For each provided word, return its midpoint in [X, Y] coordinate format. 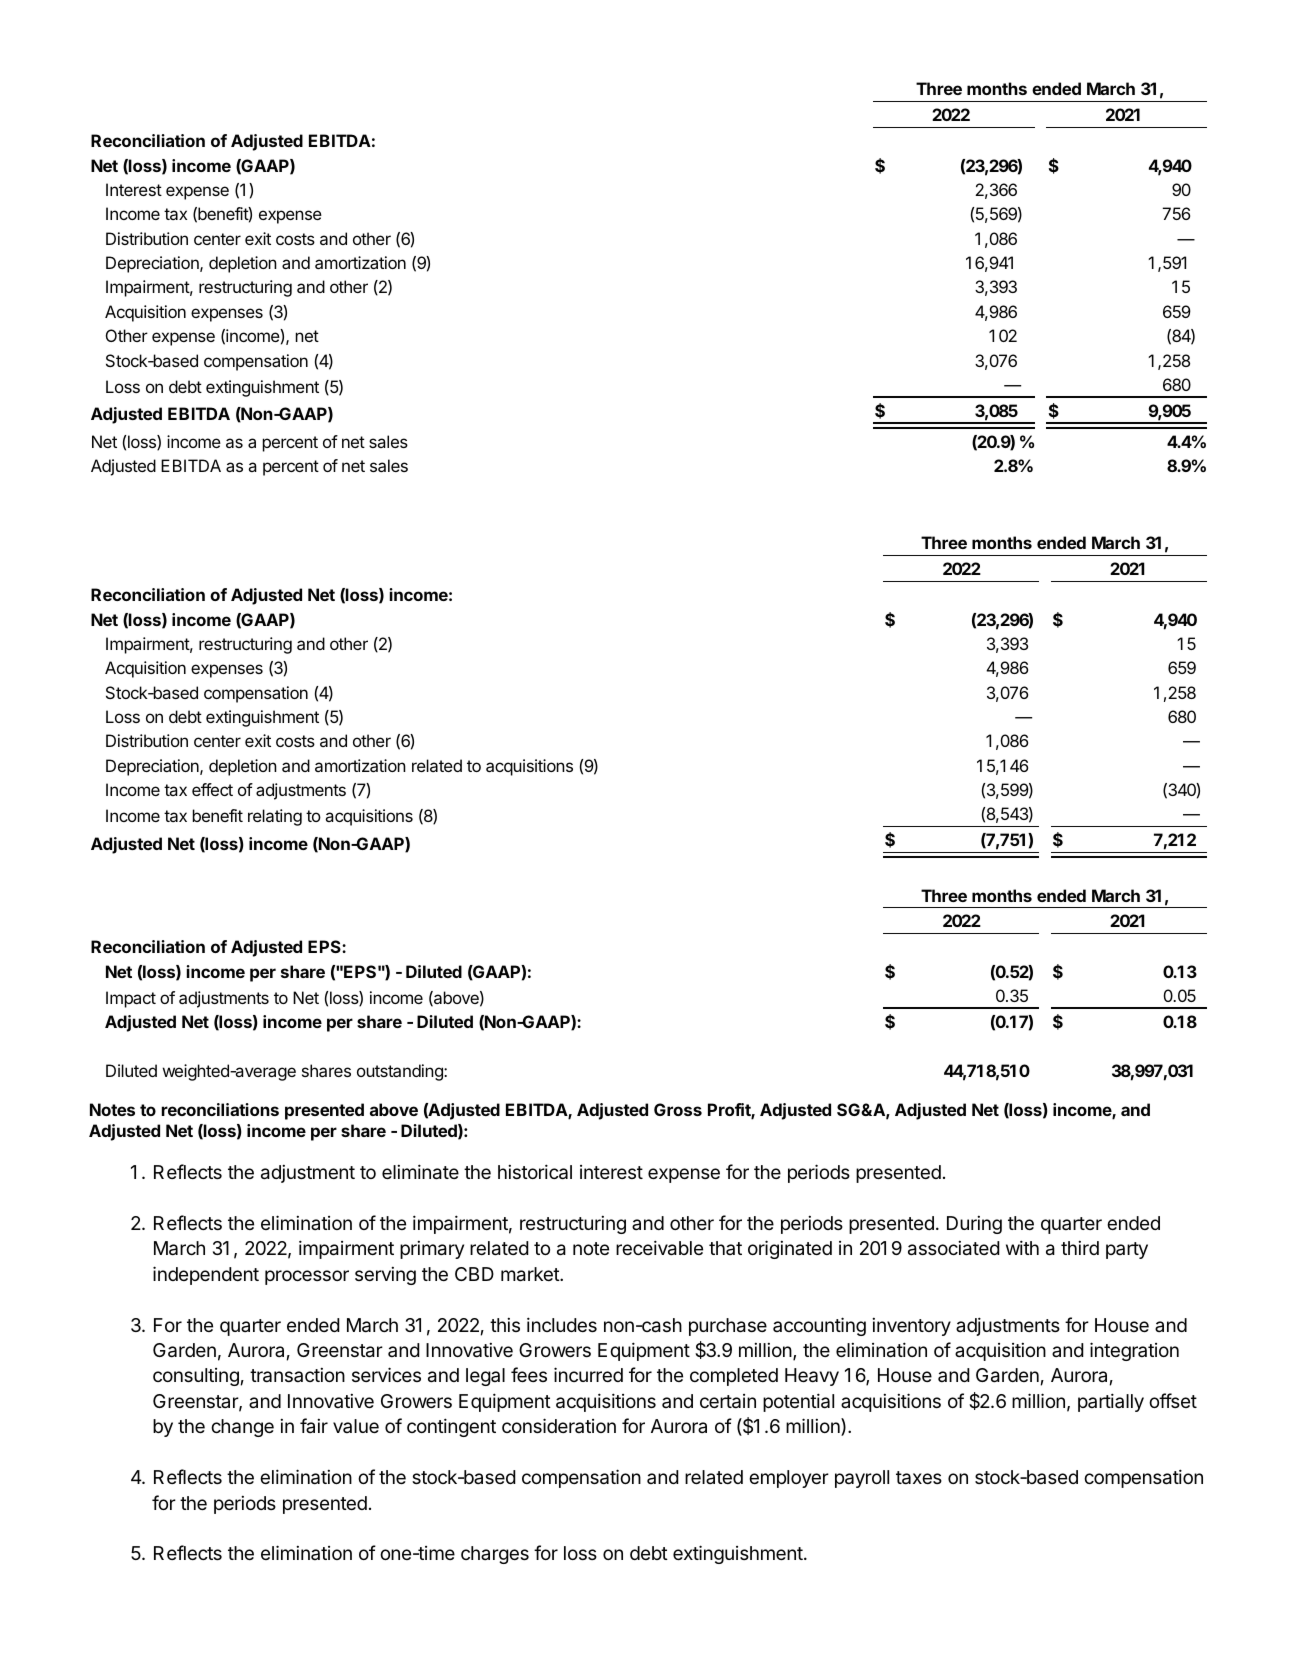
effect [212, 789]
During [974, 1225]
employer [789, 1479]
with [1022, 1247]
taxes [919, 1478]
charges [495, 1555]
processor [307, 1277]
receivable [659, 1248]
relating [275, 817]
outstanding [401, 1072]
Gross [678, 1109]
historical [535, 1172]
